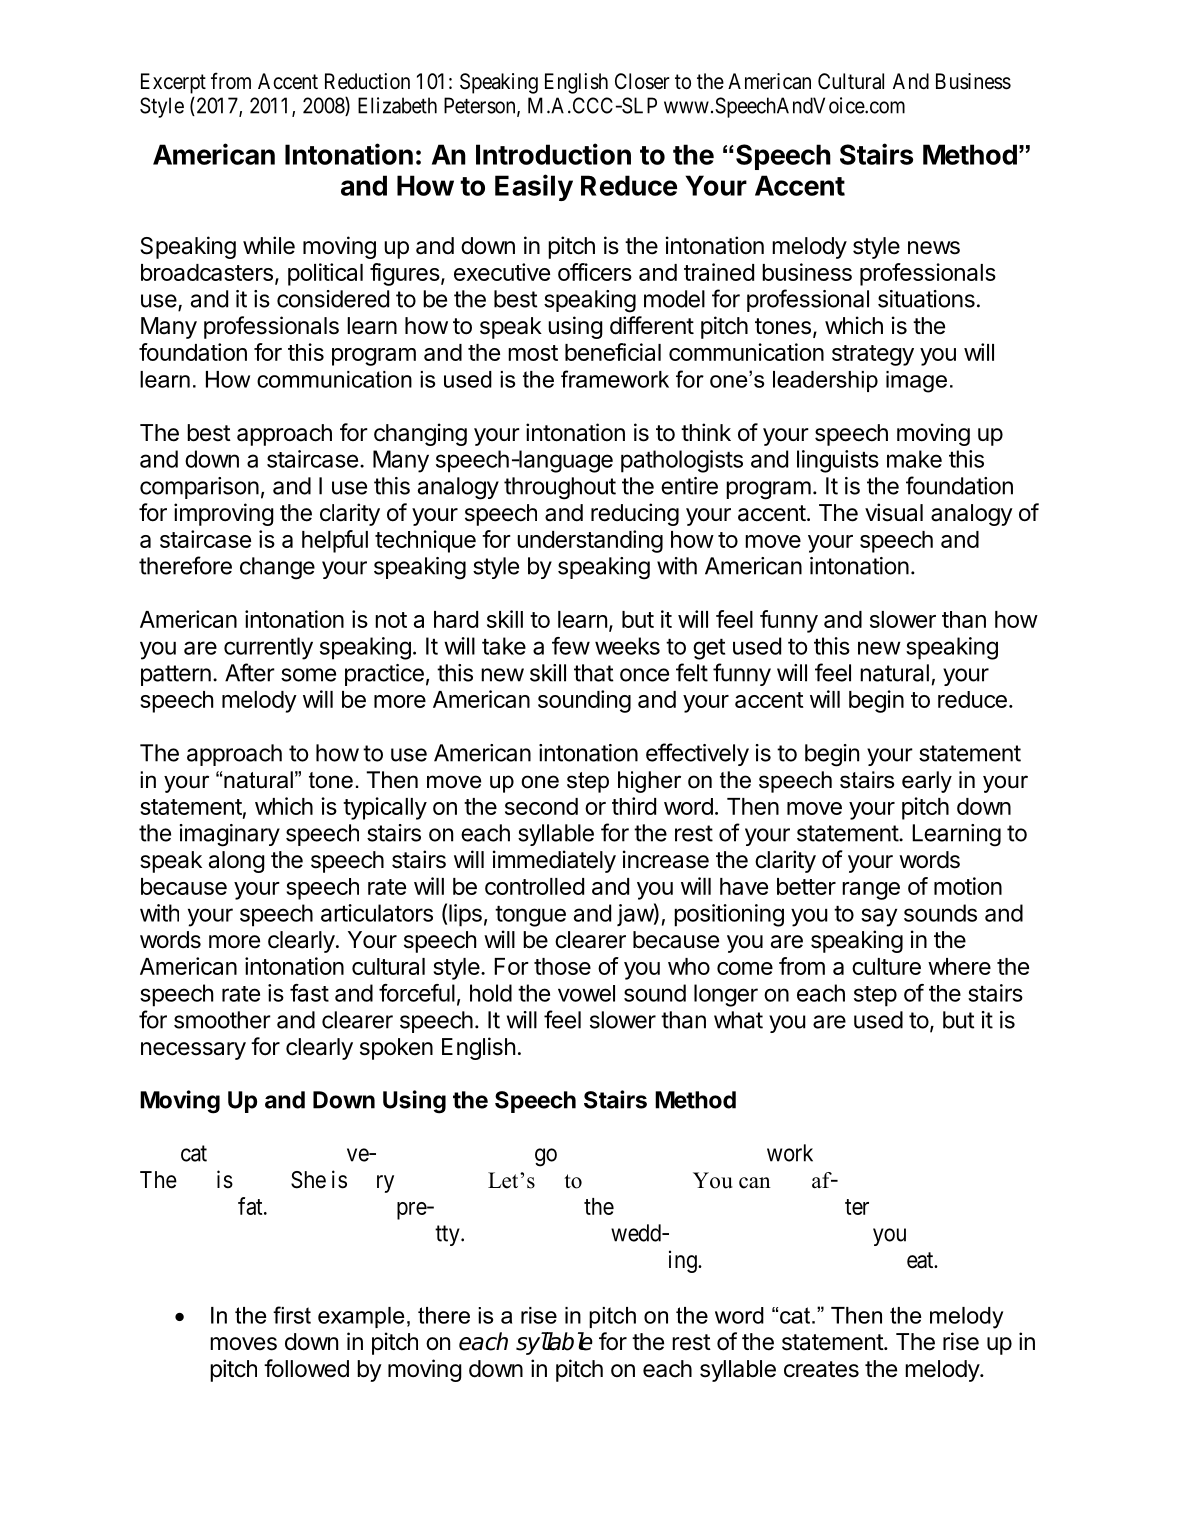  I want to click on Excerpt, so click(173, 83).
